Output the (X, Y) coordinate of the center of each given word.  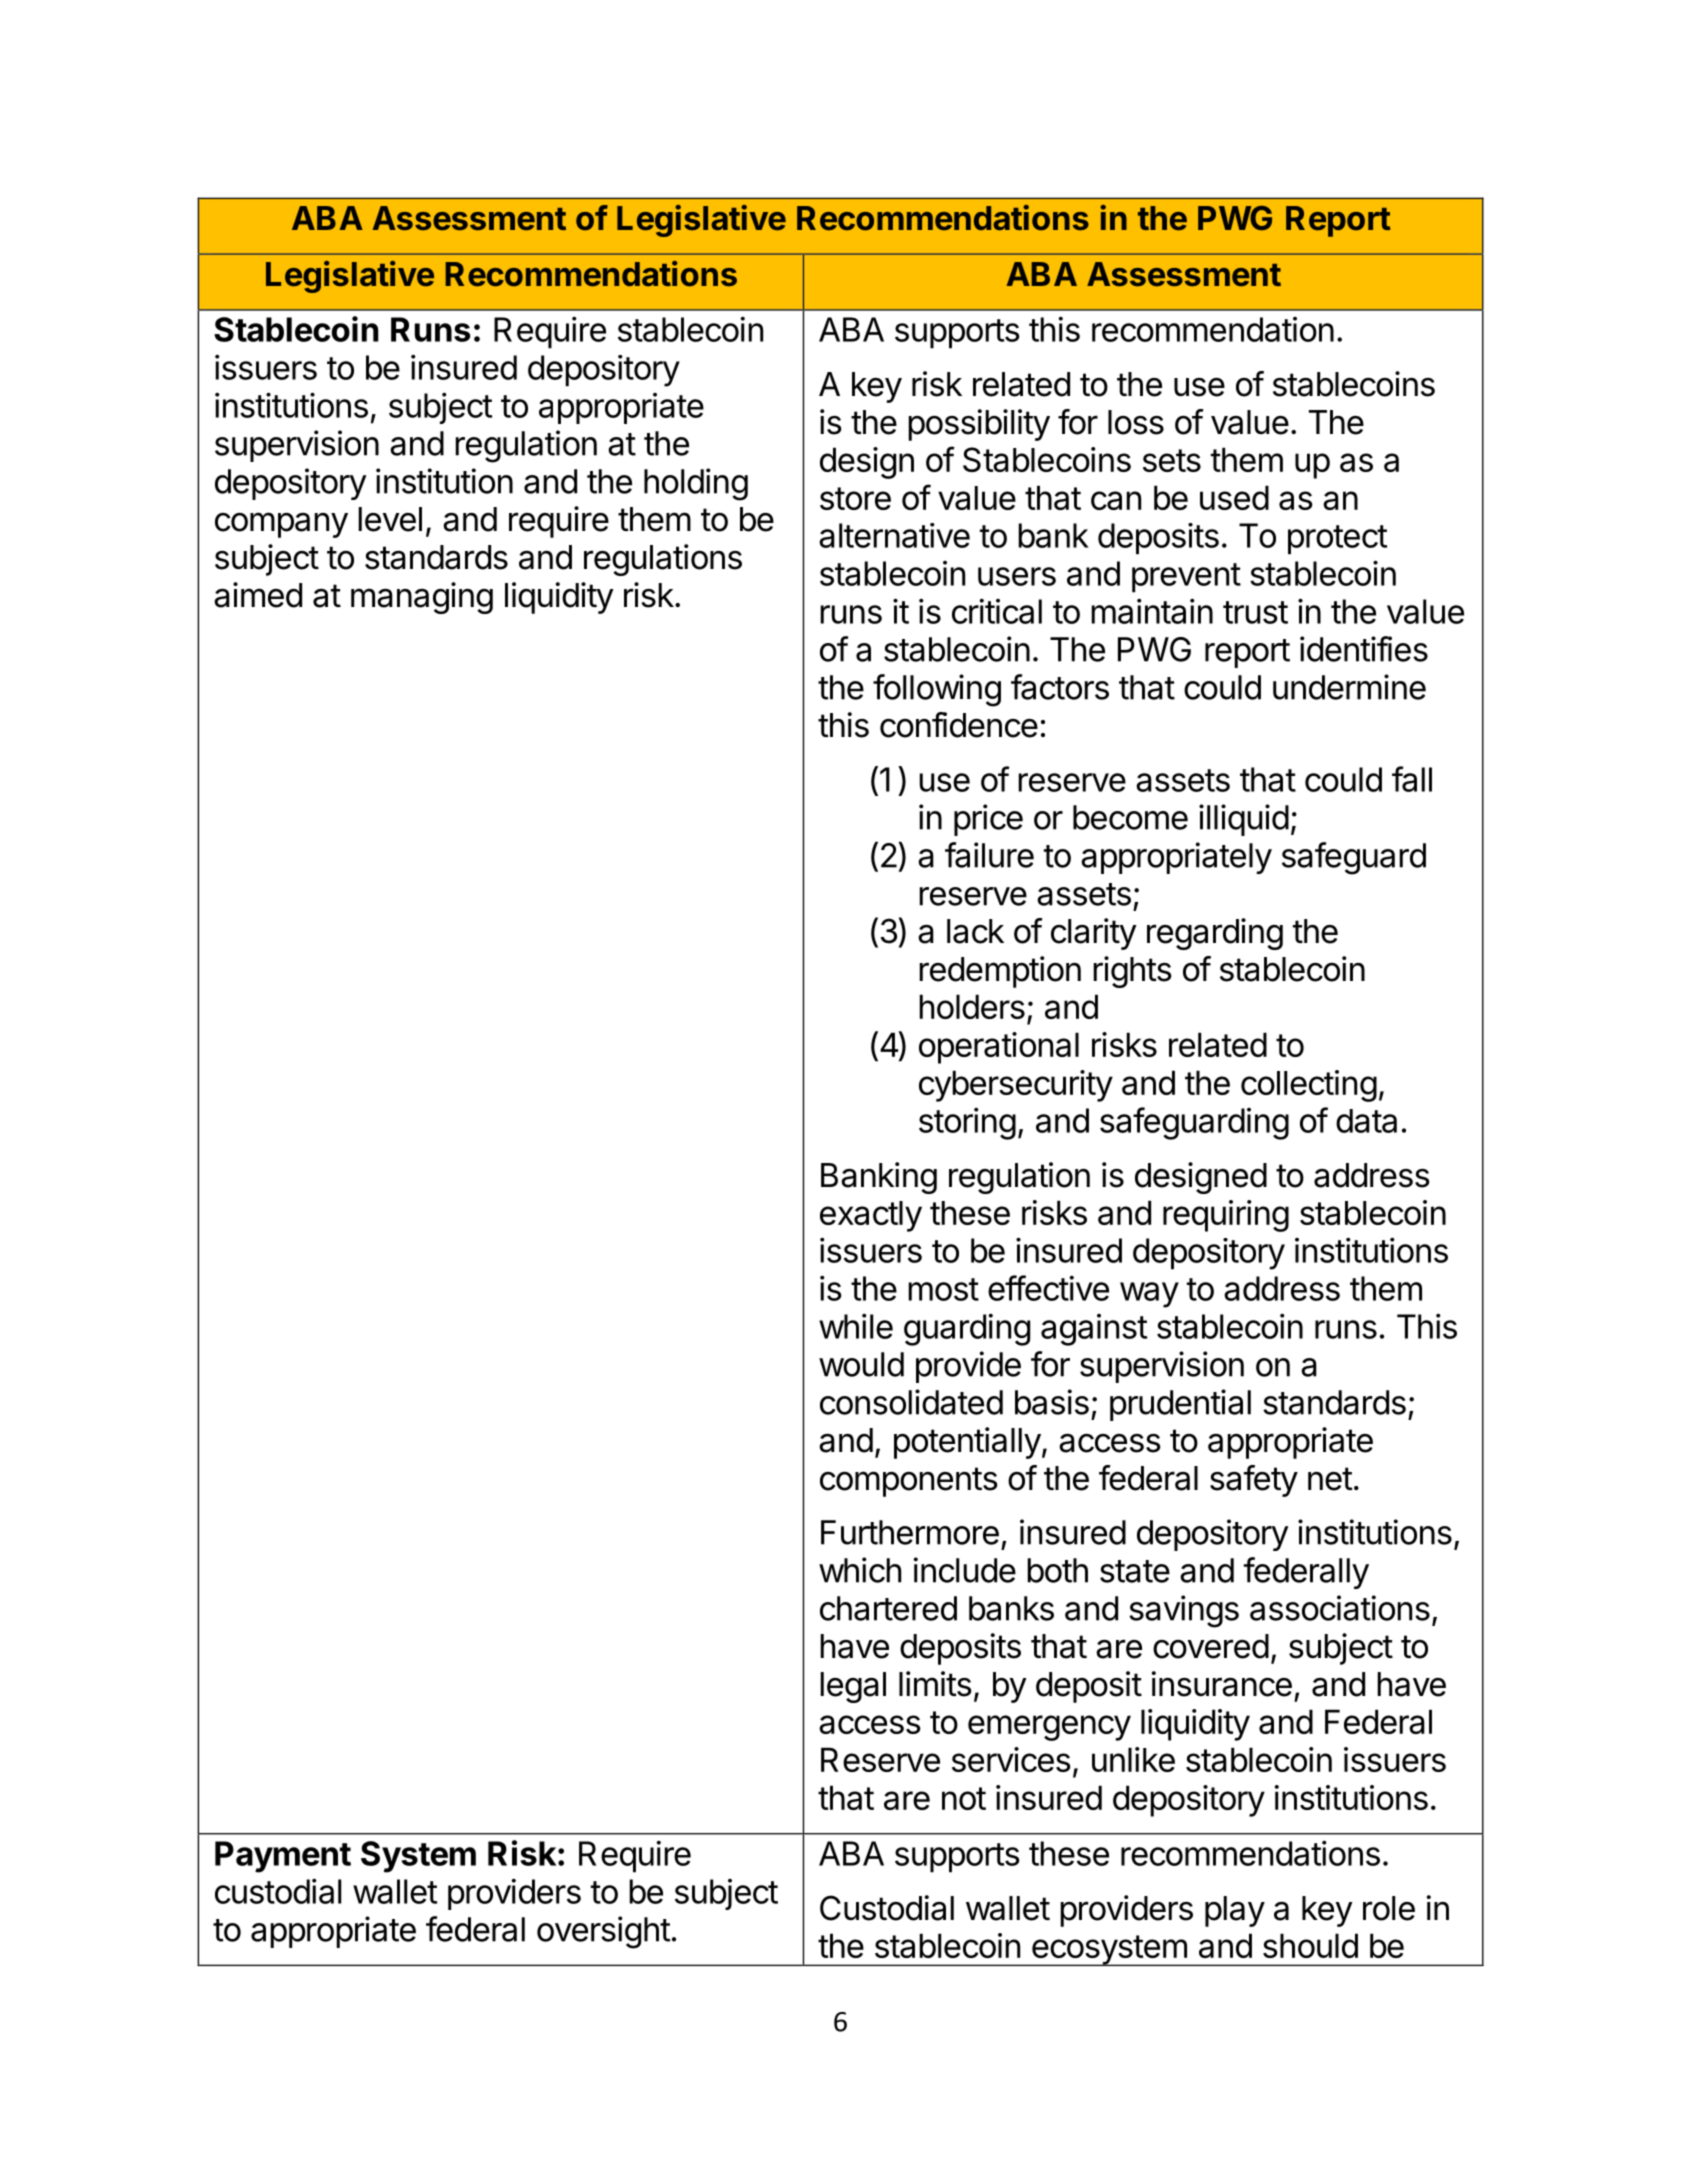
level (390, 519)
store (855, 498)
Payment (283, 1857)
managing (422, 598)
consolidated (911, 1402)
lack (975, 931)
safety (1254, 1481)
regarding (1215, 934)
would (861, 1364)
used (1234, 497)
